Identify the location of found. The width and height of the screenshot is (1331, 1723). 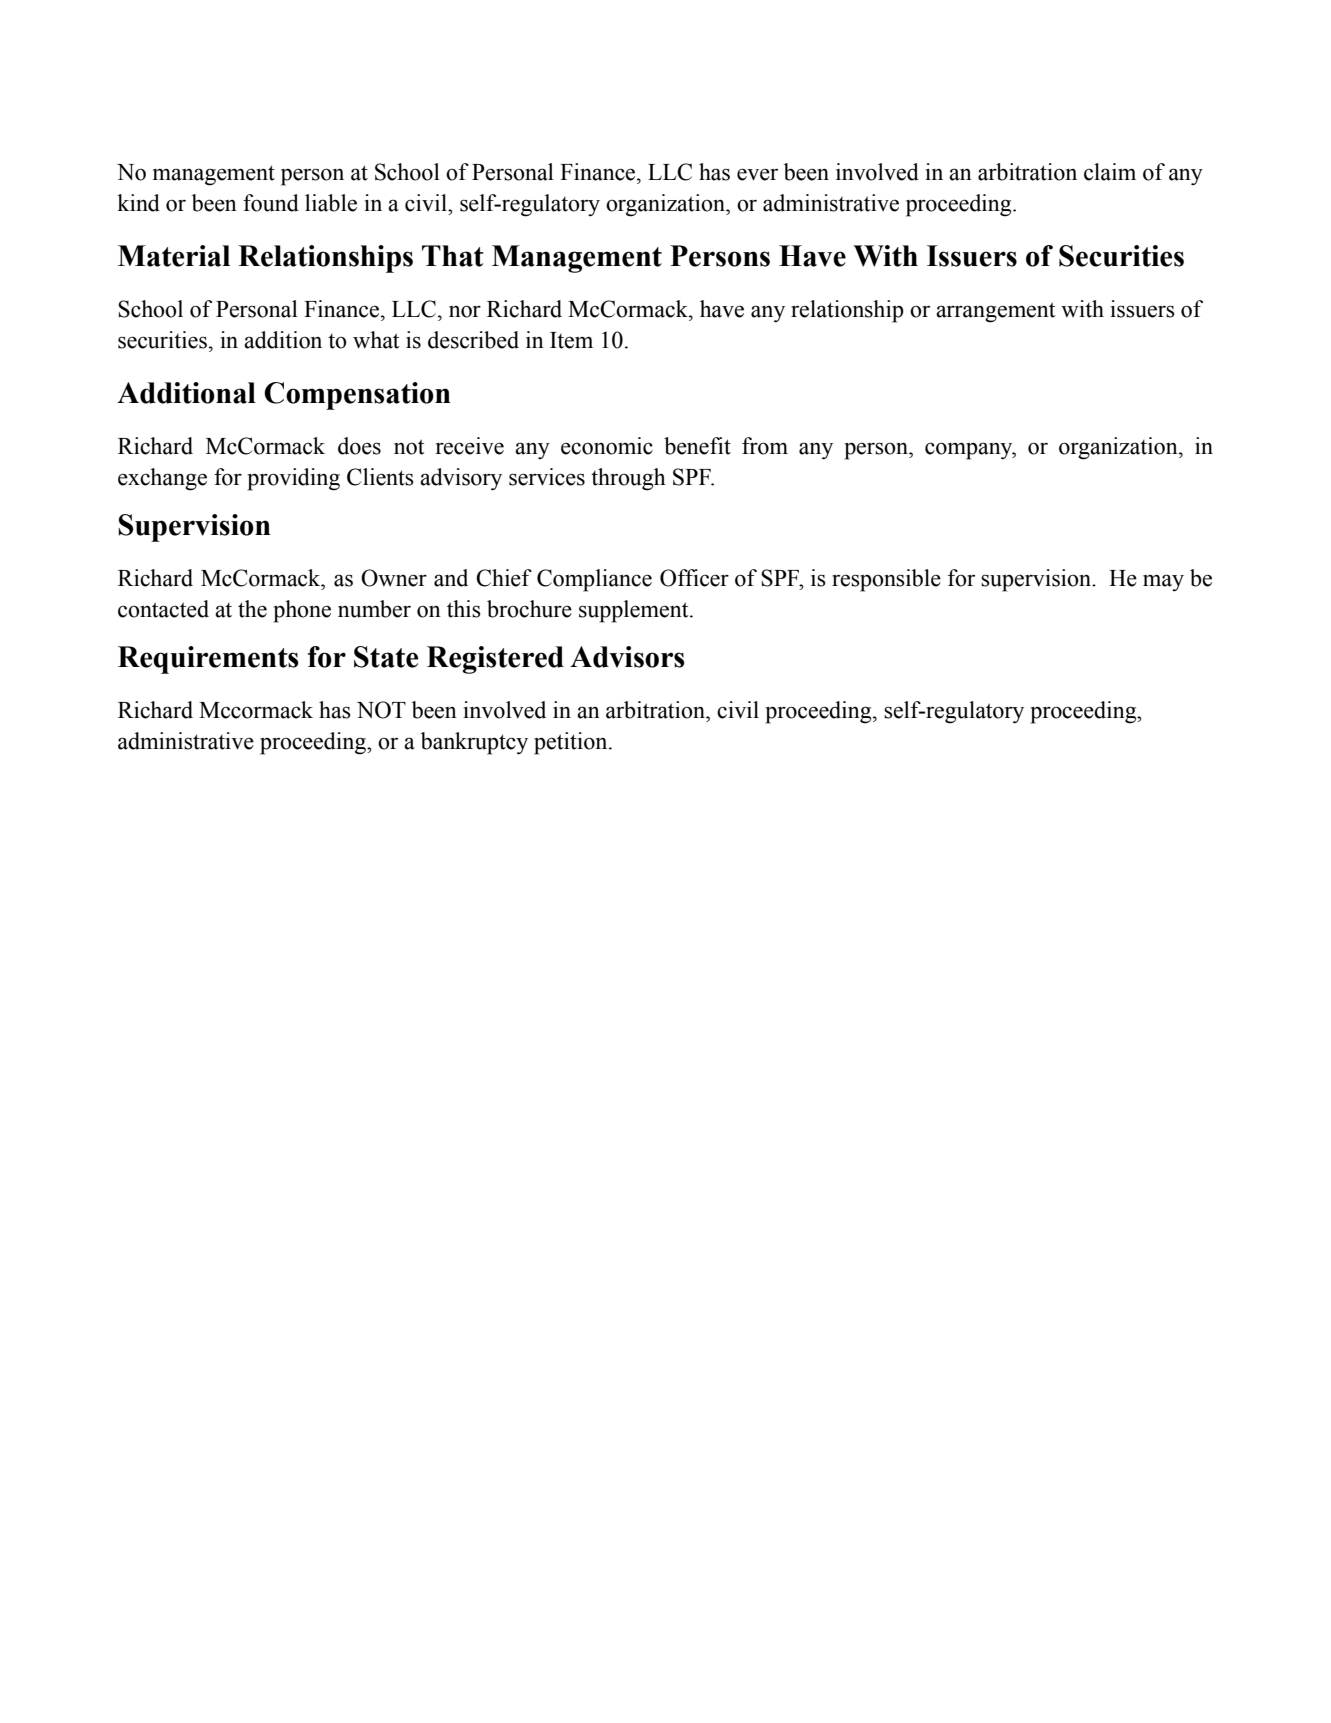
(271, 203).
